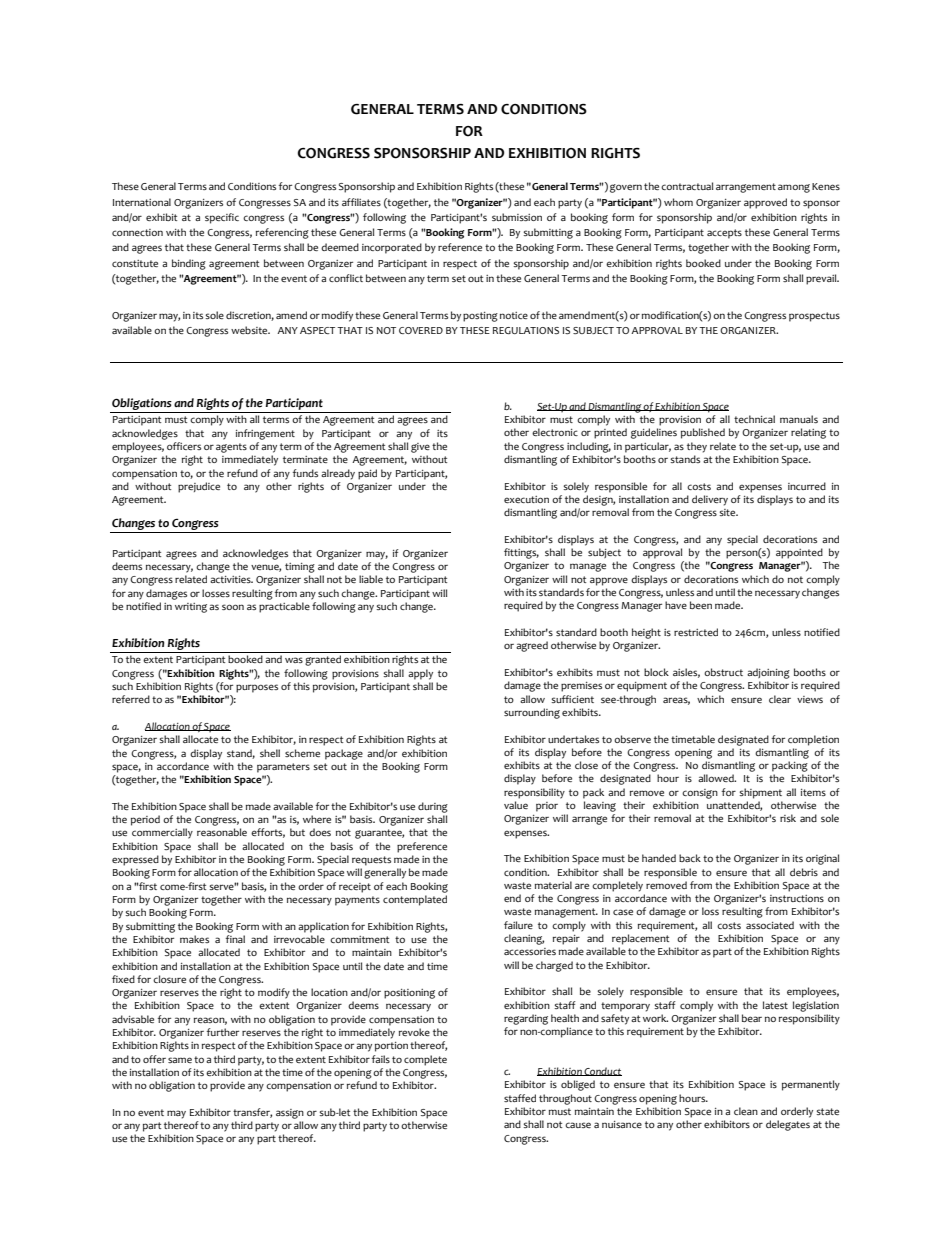 This screenshot has width=952, height=1233. Describe the element at coordinates (724, 234) in the screenshot. I see `accepts` at that location.
